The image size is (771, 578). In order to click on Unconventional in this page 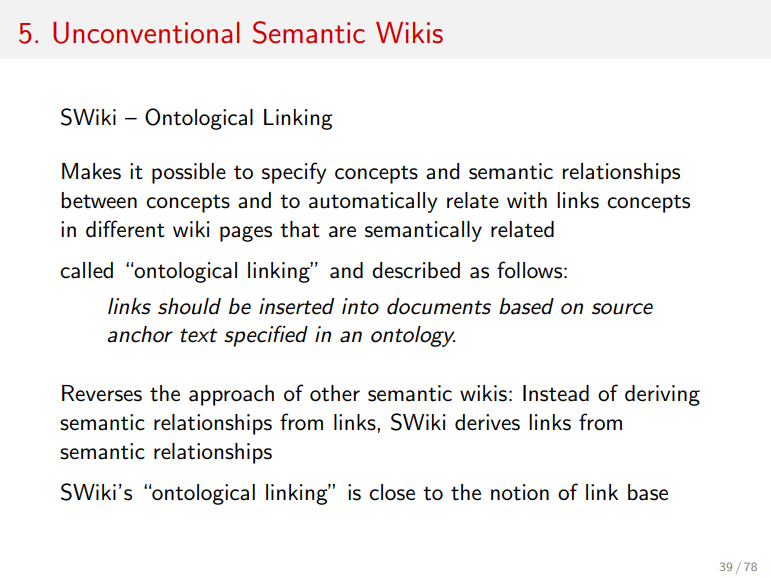, I will do `click(146, 33)`.
